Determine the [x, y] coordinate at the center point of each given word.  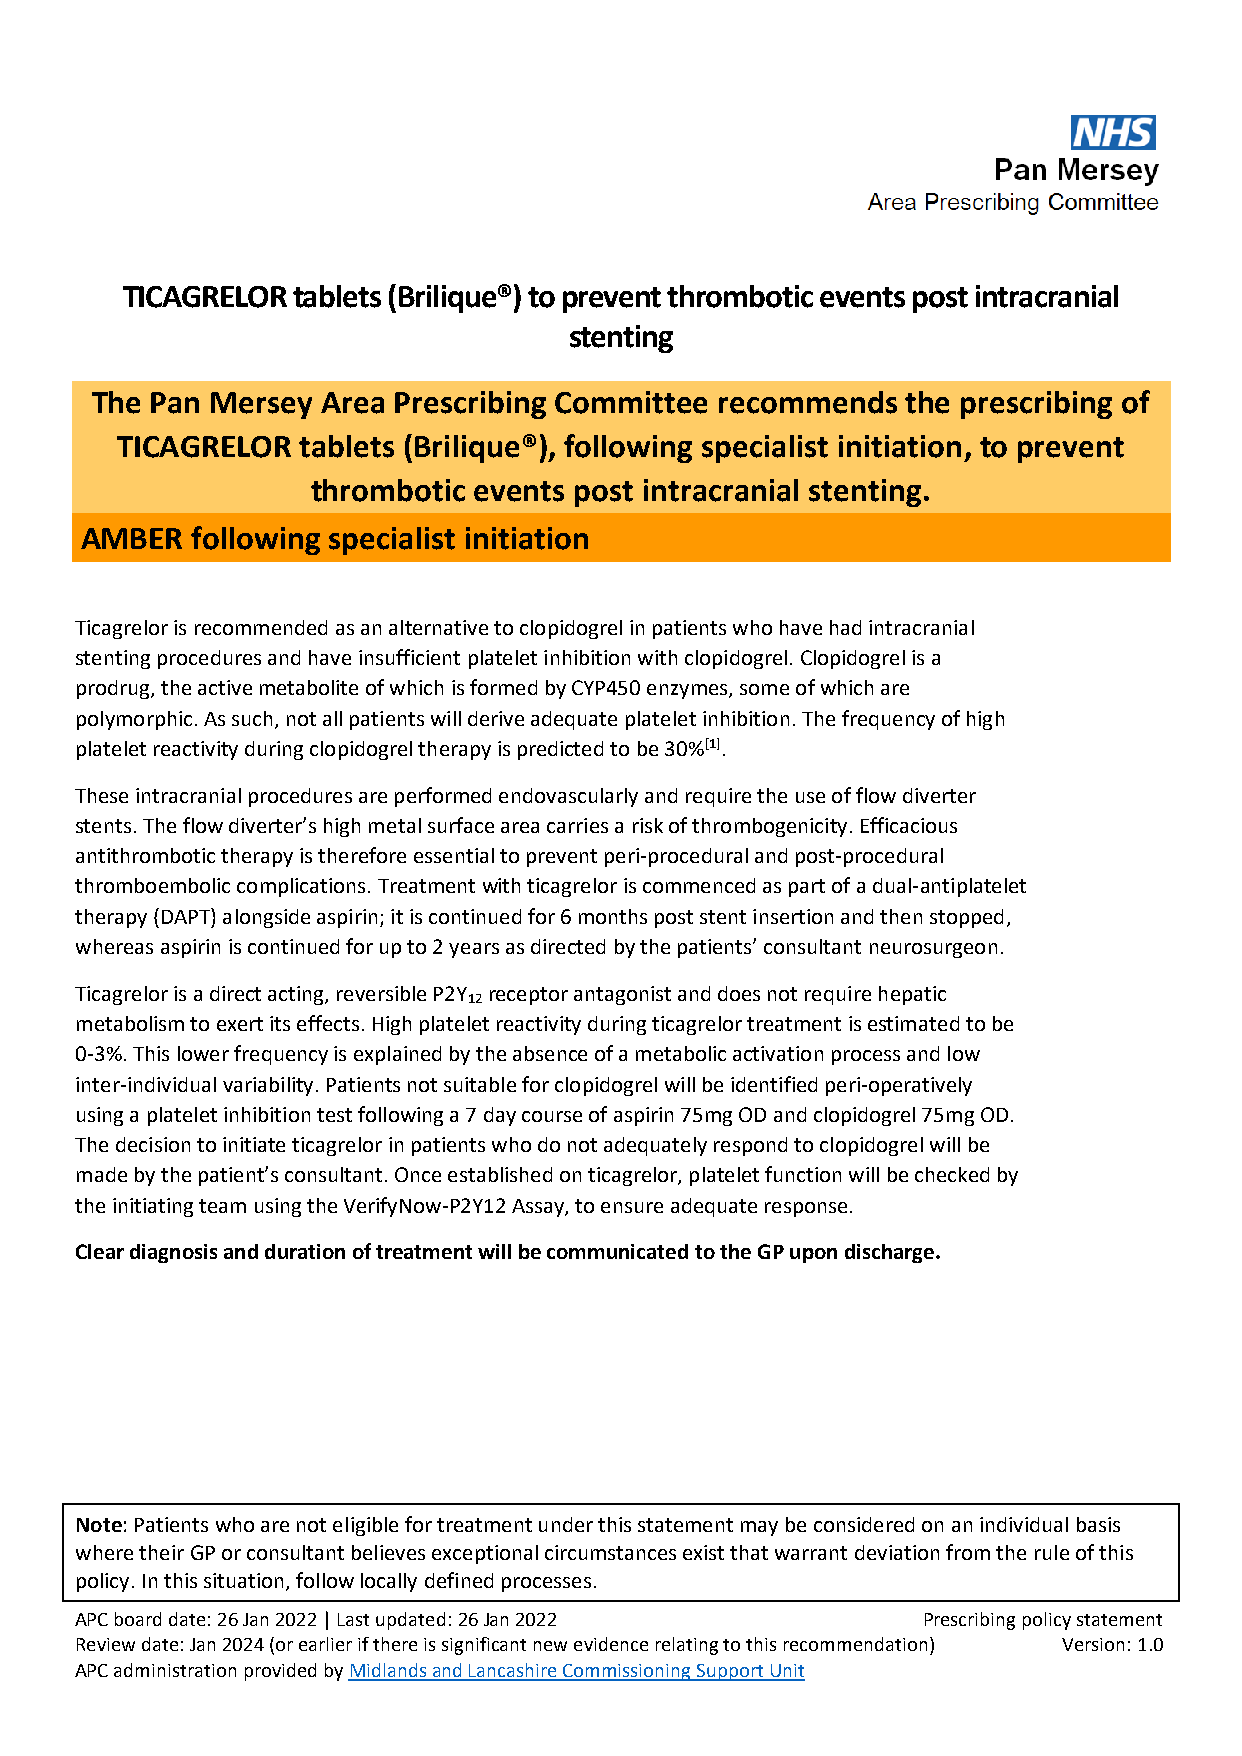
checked [952, 1174]
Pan [175, 403]
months [613, 916]
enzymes [688, 691]
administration [175, 1670]
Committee [631, 402]
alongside [266, 918]
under [566, 1524]
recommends [808, 402]
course [552, 1116]
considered [864, 1524]
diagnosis [173, 1253]
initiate [254, 1144]
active [225, 687]
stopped [966, 918]
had [845, 627]
